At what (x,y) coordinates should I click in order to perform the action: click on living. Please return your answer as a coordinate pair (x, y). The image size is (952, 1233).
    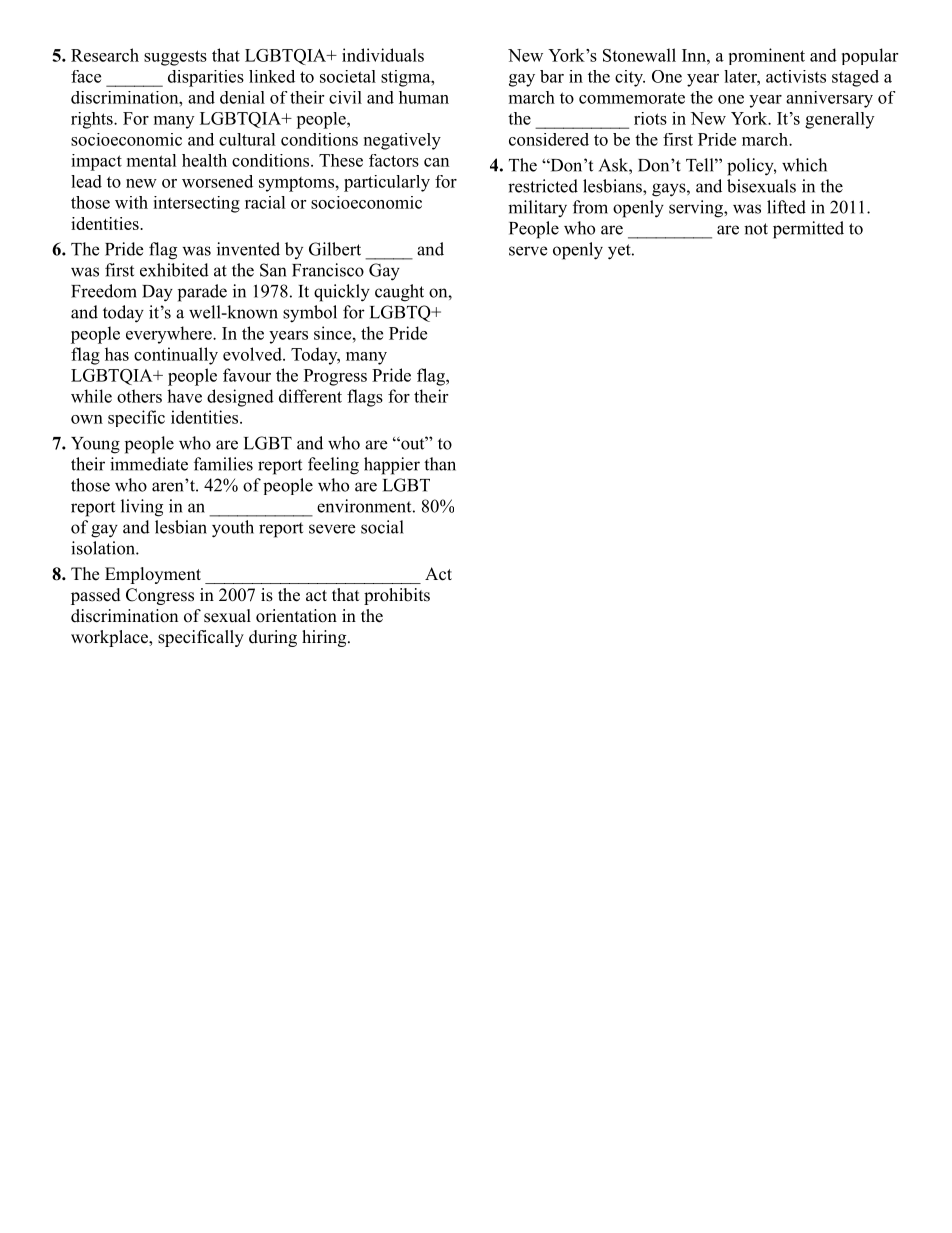
    Looking at the image, I should click on (142, 508).
